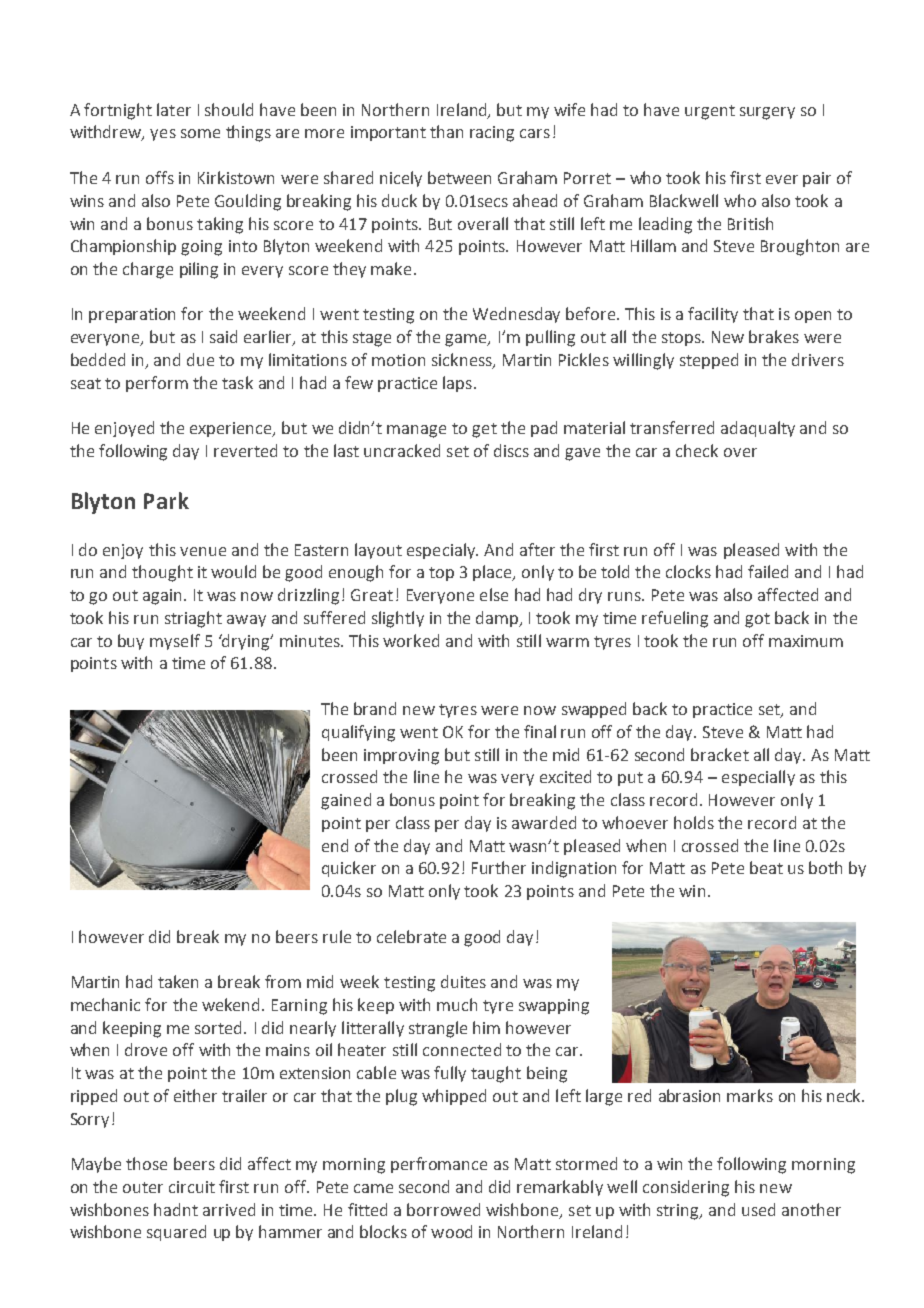 The image size is (924, 1308). What do you see at coordinates (443, 1209) in the screenshot?
I see `borrowed` at bounding box center [443, 1209].
